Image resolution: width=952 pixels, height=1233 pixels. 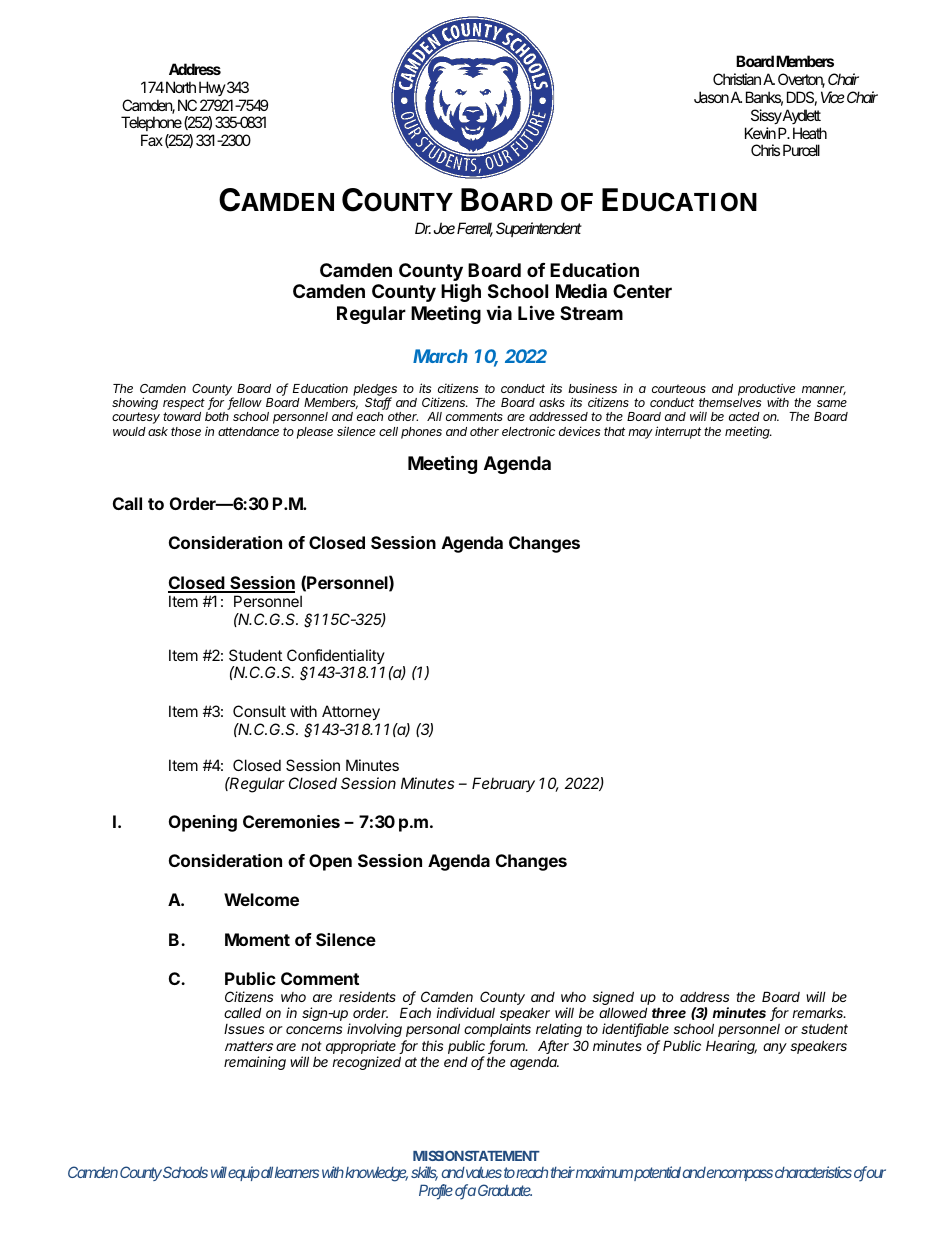 What do you see at coordinates (335, 658) in the page?
I see `Confidentiality` at bounding box center [335, 658].
